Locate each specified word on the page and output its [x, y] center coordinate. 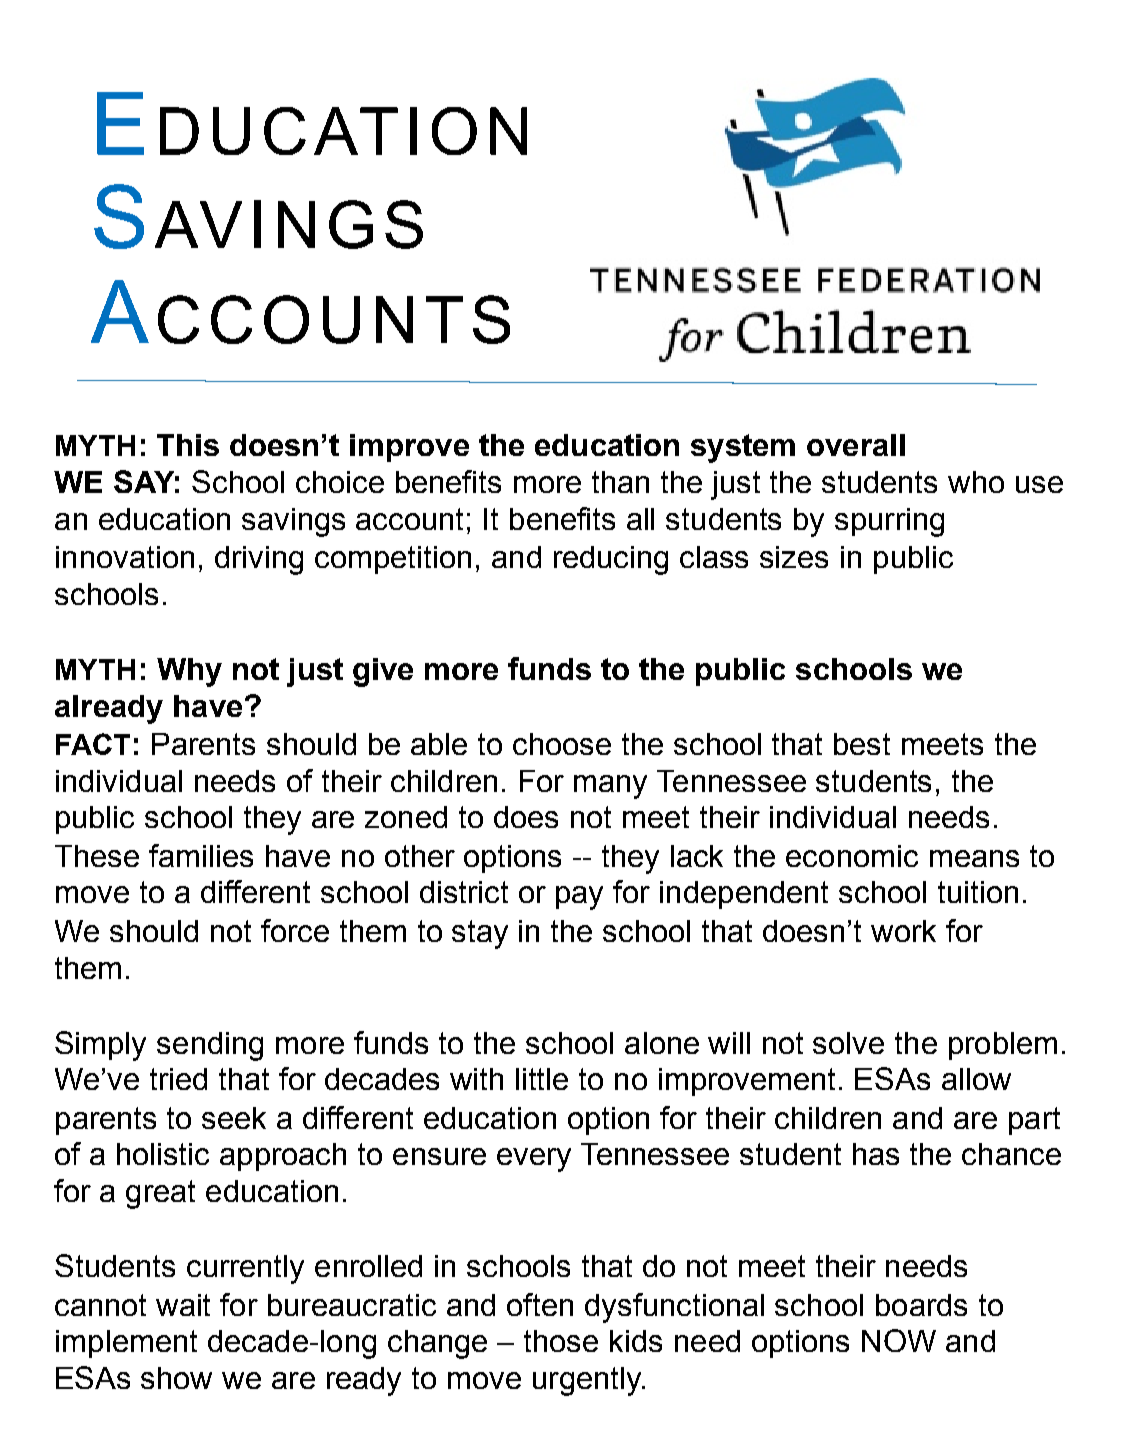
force [295, 930]
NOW [899, 1340]
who [976, 482]
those [561, 1341]
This [188, 445]
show [176, 1378]
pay [579, 898]
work [903, 931]
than [620, 482]
